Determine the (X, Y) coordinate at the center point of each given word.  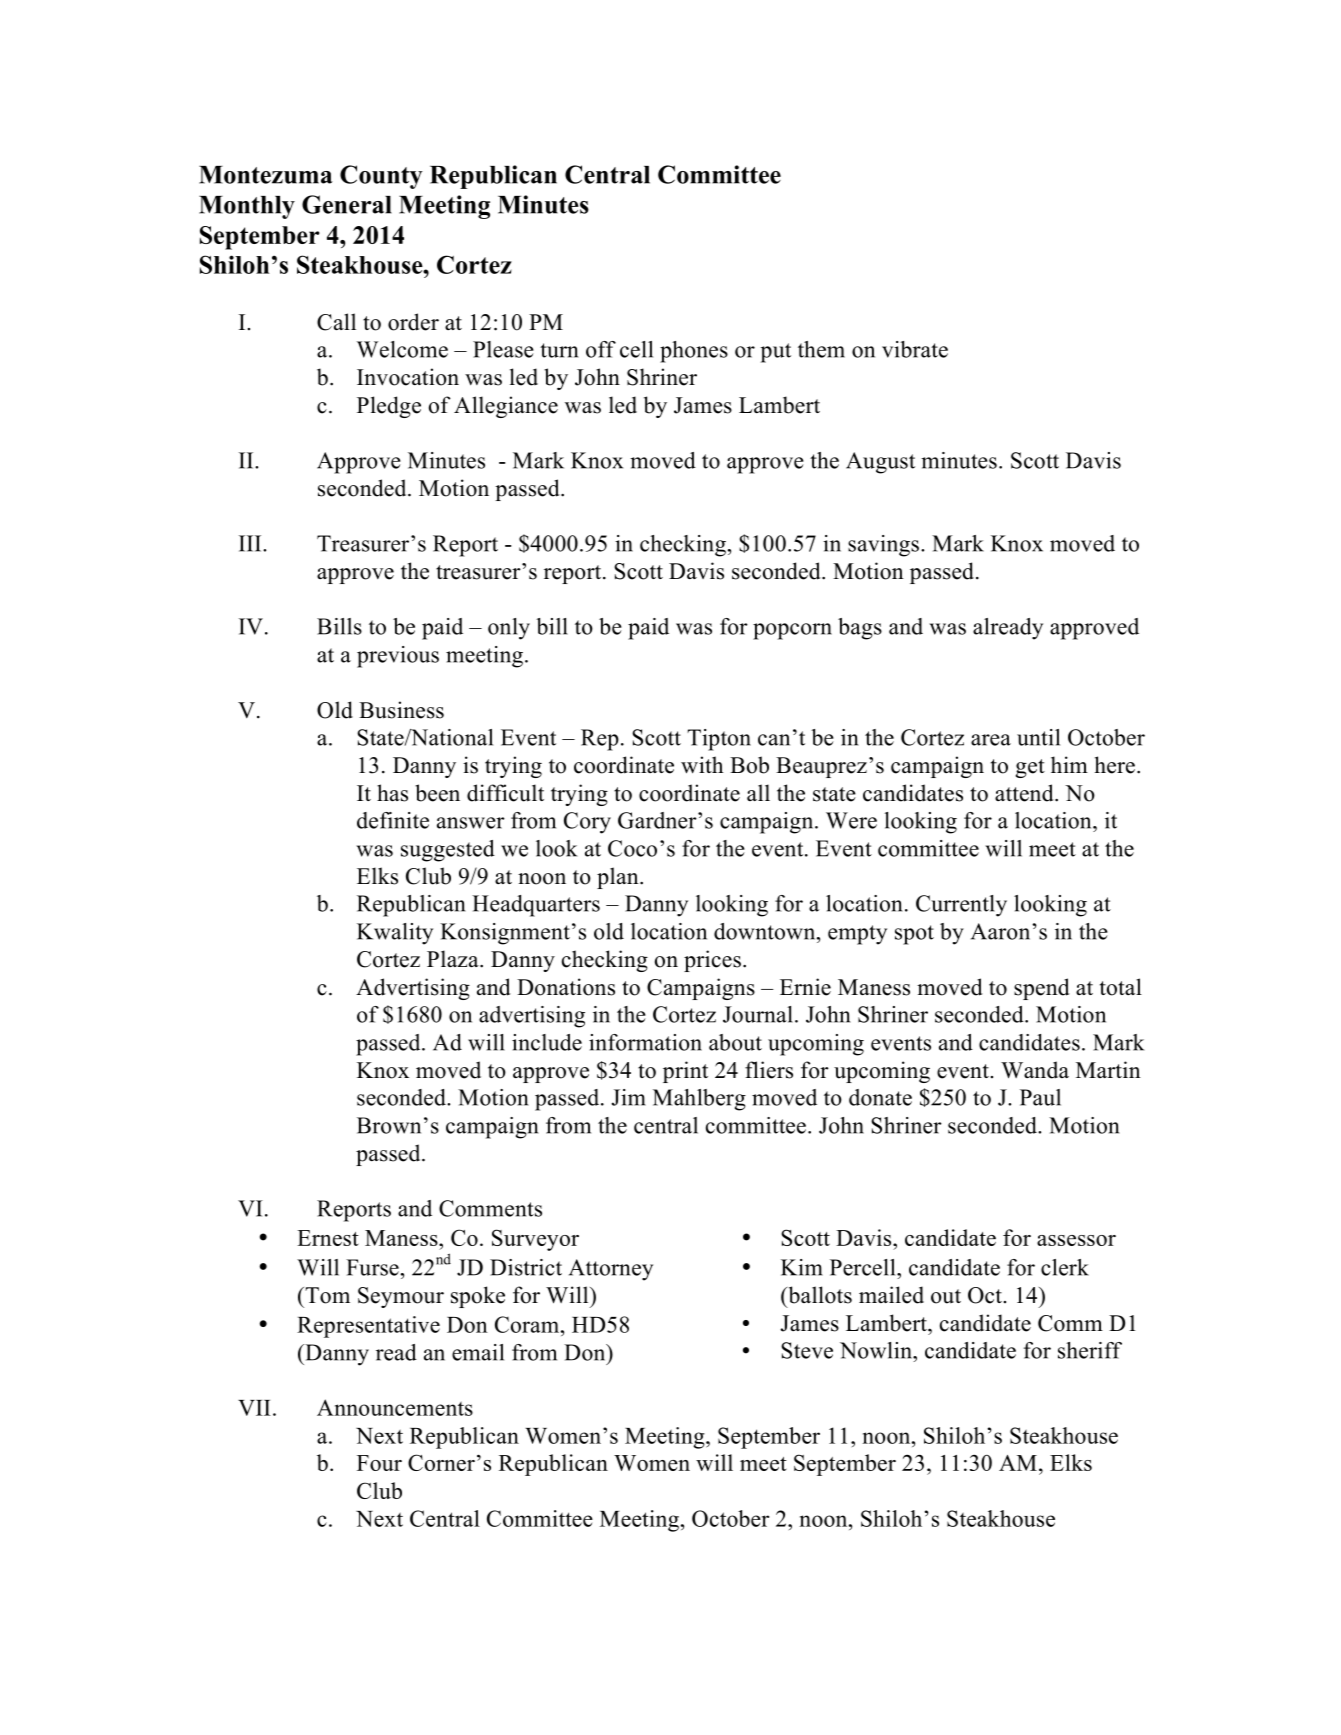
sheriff (1090, 1350)
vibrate (915, 349)
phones (694, 352)
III (251, 543)
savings (883, 546)
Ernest (328, 1238)
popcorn (792, 631)
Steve (807, 1350)
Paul (1040, 1097)
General (347, 204)
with (702, 765)
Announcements (395, 1407)
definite (393, 820)
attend (1025, 793)
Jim (629, 1097)
